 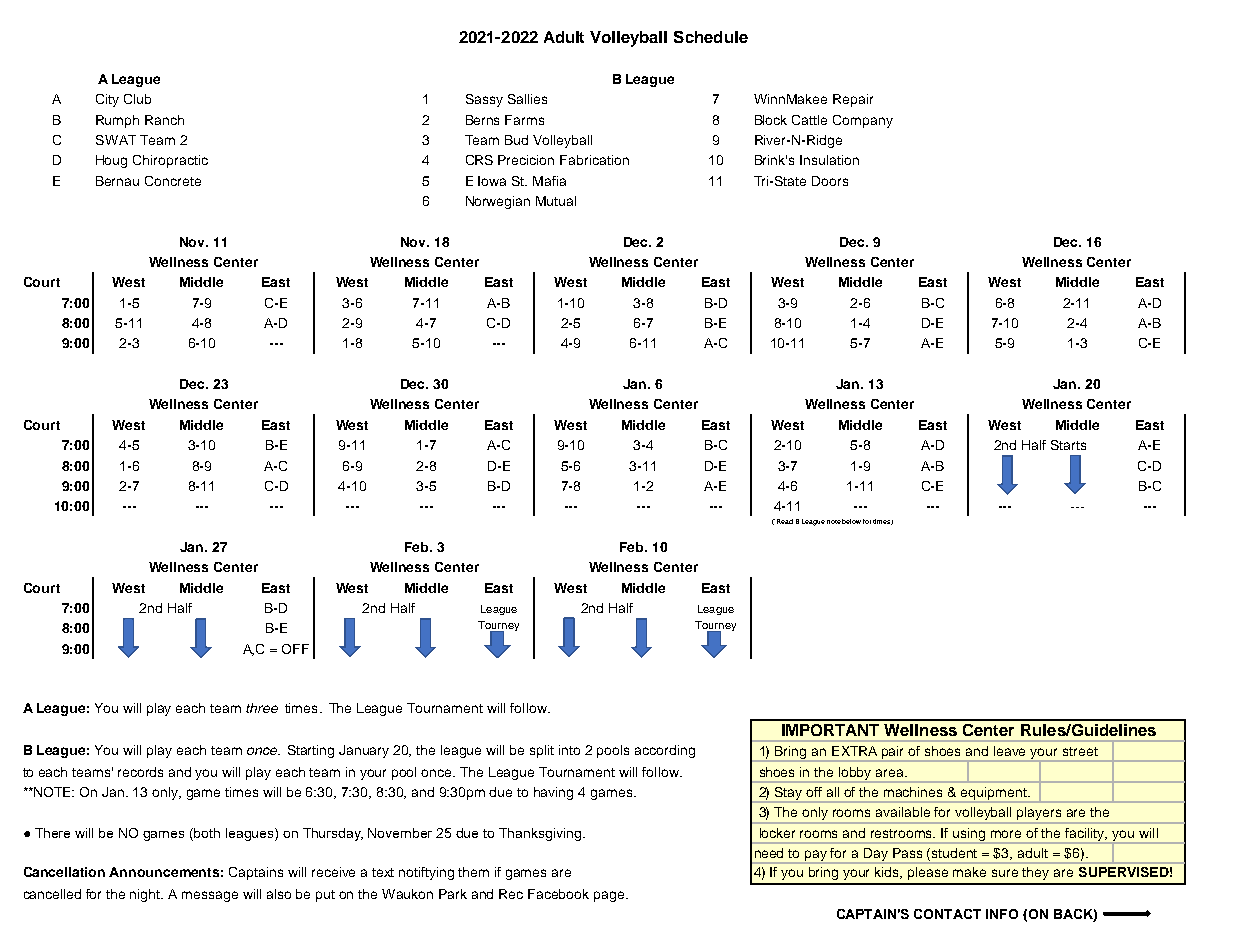 What do you see at coordinates (928, 873) in the screenshot?
I see `please` at bounding box center [928, 873].
